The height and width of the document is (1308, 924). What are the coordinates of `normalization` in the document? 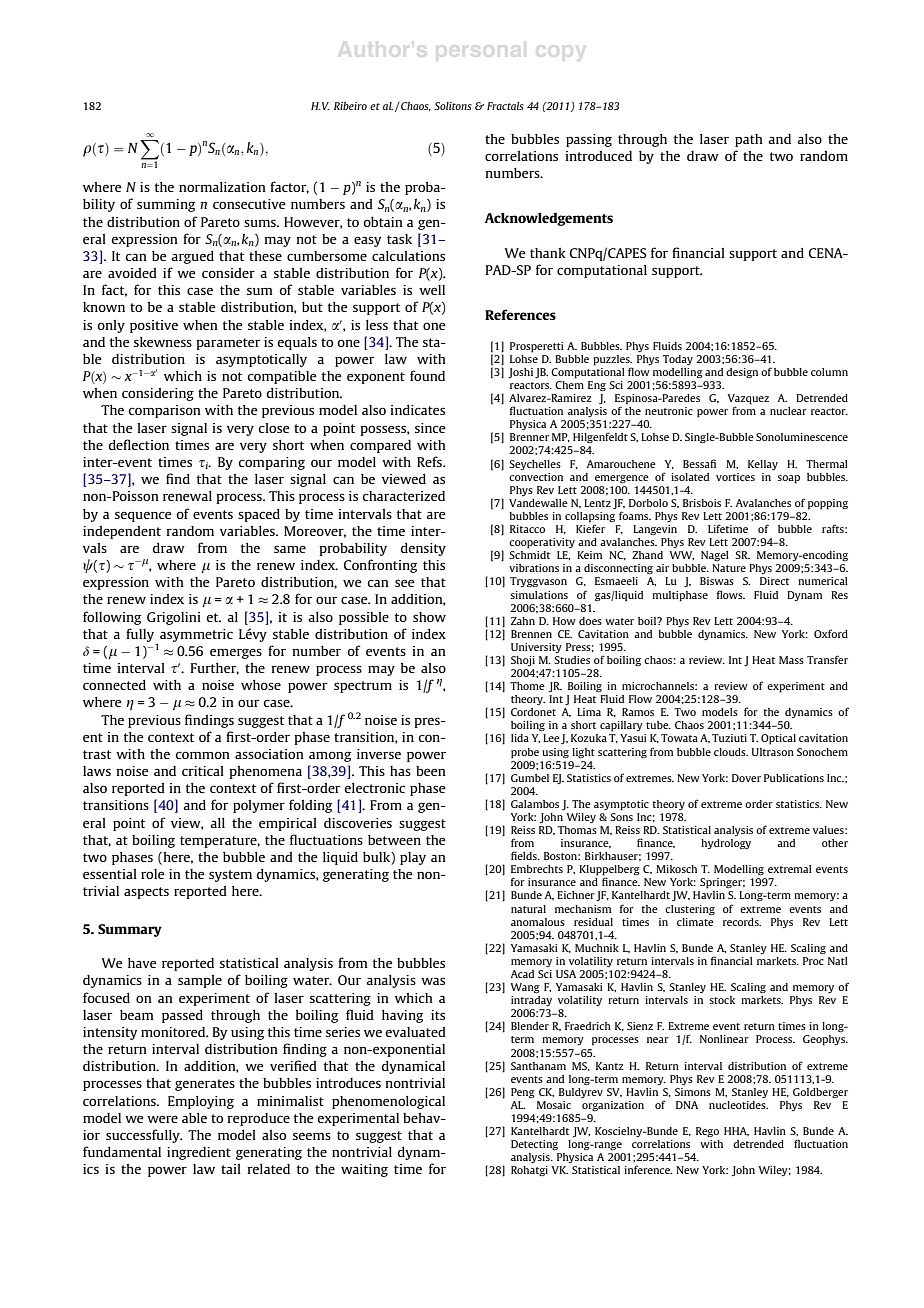 It's located at (222, 187).
